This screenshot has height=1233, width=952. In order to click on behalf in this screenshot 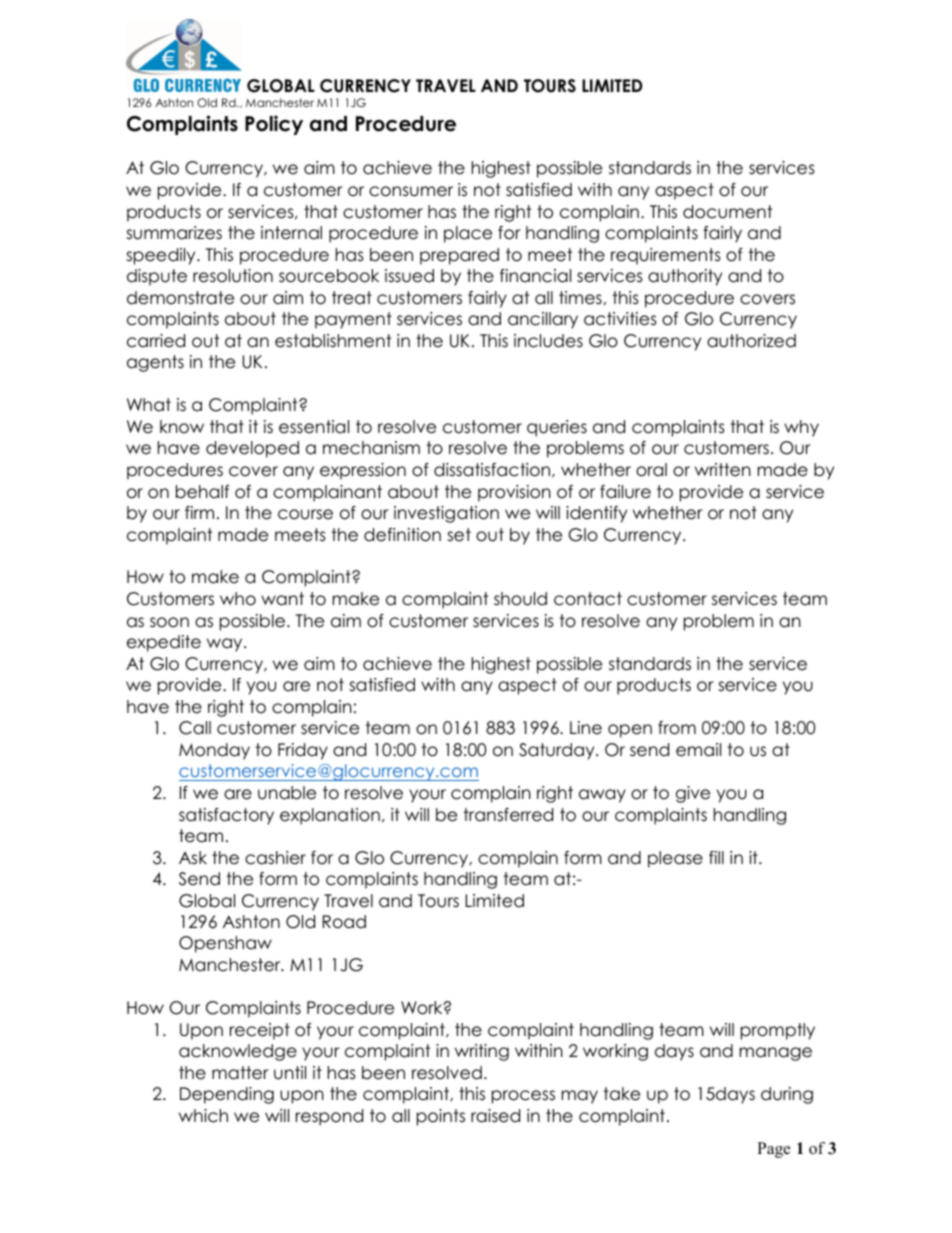, I will do `click(202, 492)`.
